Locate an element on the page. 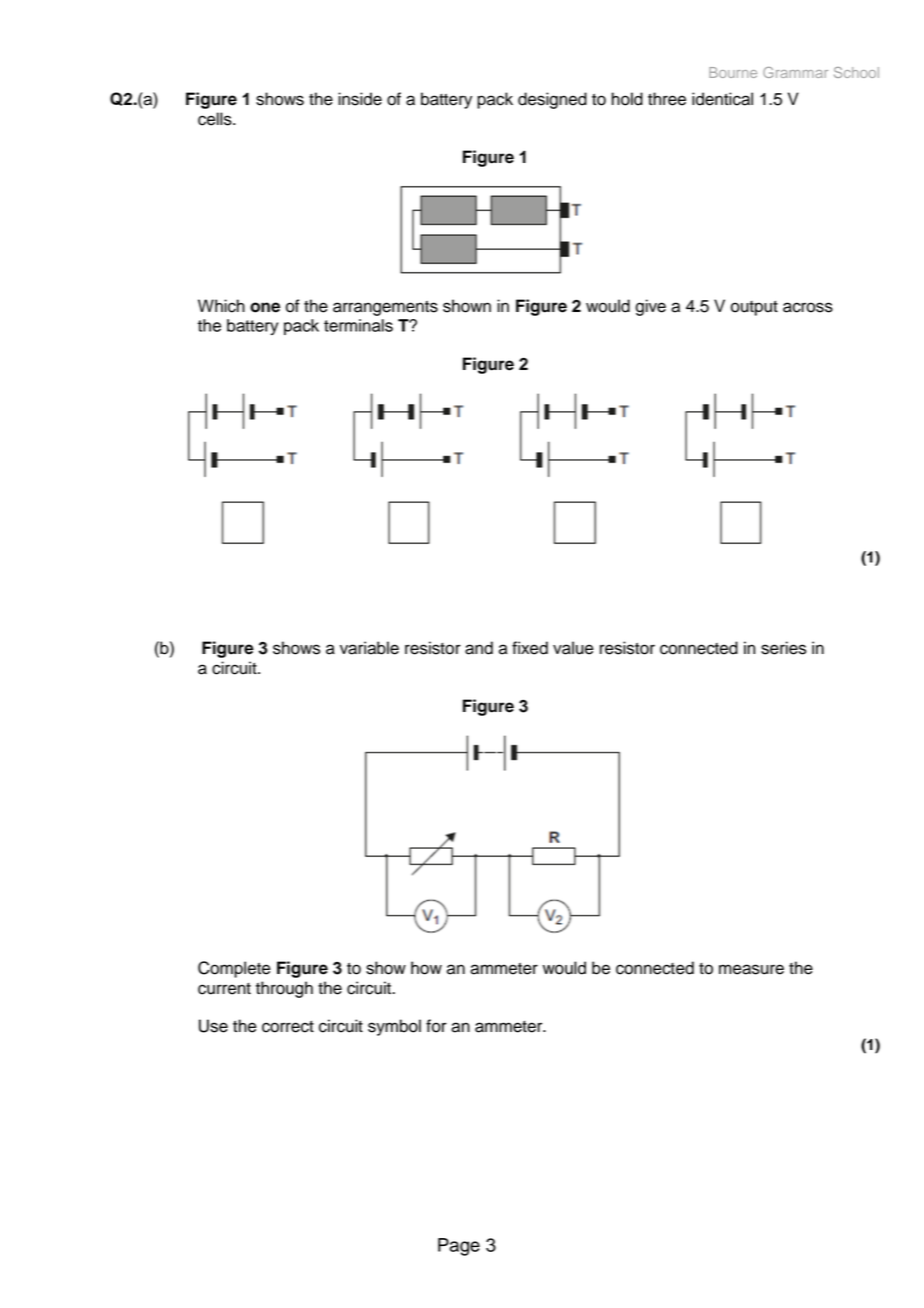 This document has height=1308, width=924. fixed is located at coordinates (530, 648).
